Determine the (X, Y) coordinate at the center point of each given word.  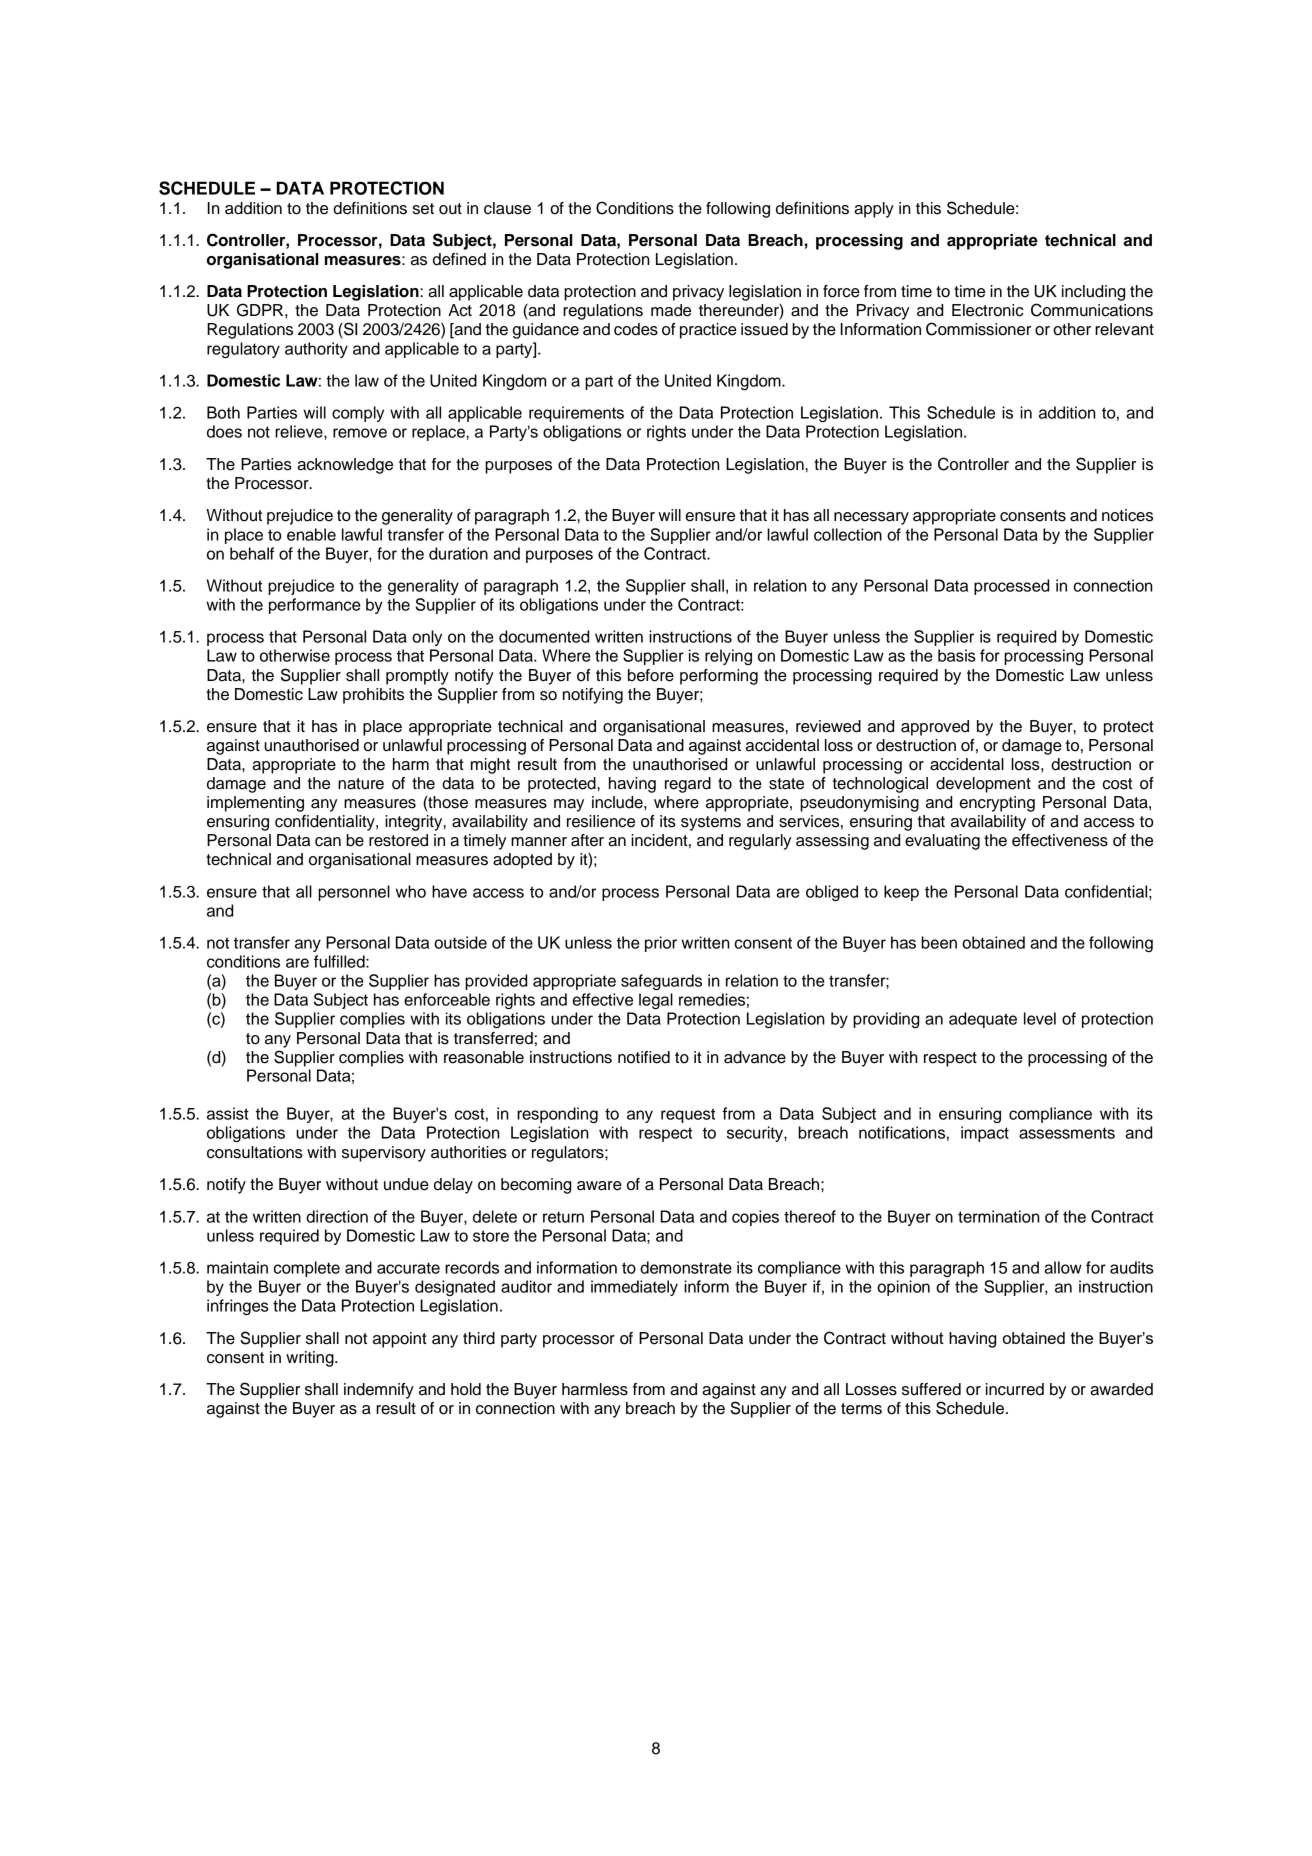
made (671, 310)
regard (688, 785)
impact (985, 1134)
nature (361, 784)
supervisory (384, 1154)
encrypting (997, 804)
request (688, 1115)
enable (311, 534)
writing (311, 1359)
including (1093, 293)
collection (848, 534)
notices (1127, 515)
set (423, 209)
